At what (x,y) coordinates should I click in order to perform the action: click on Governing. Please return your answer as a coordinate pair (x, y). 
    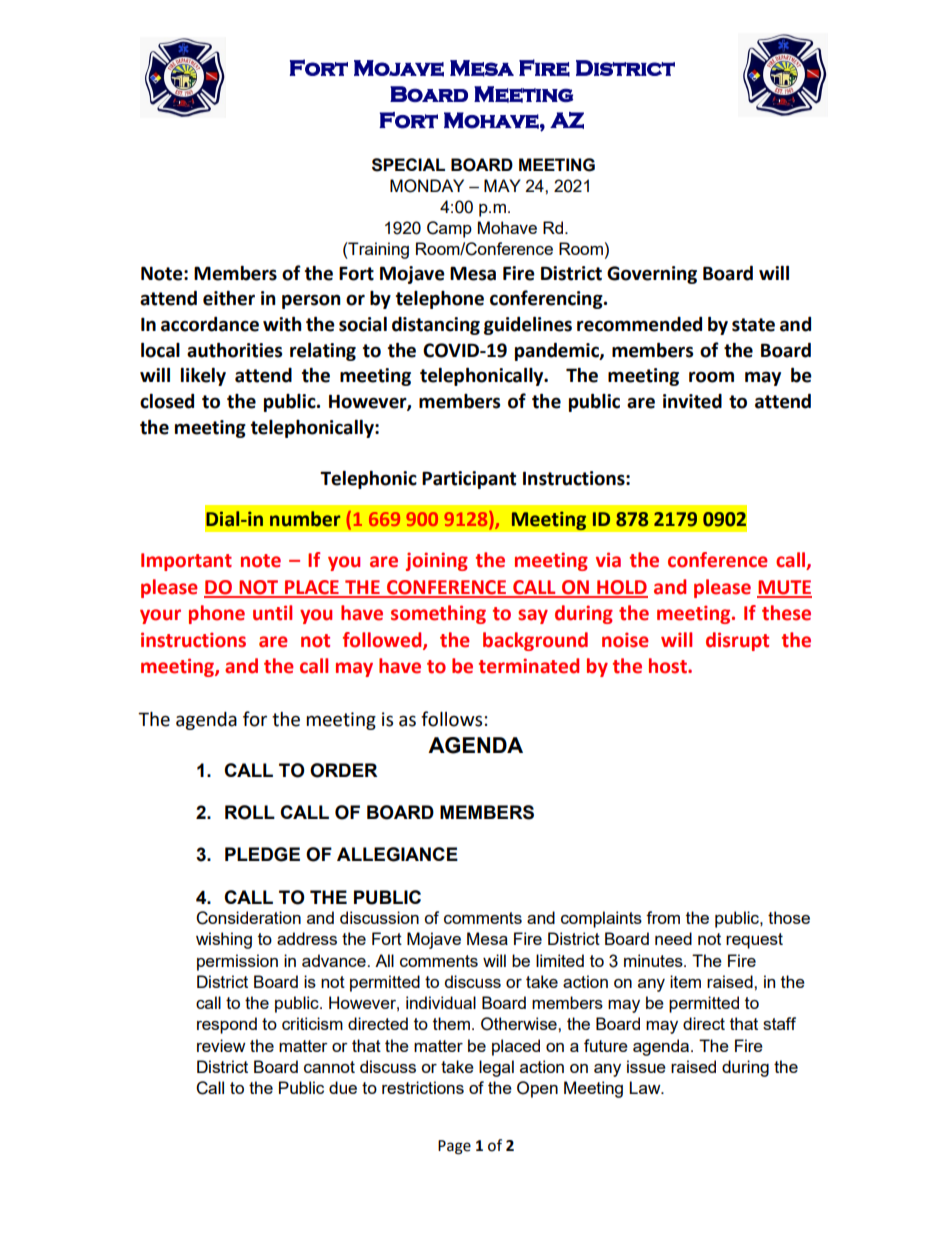
    Looking at the image, I should click on (652, 275).
